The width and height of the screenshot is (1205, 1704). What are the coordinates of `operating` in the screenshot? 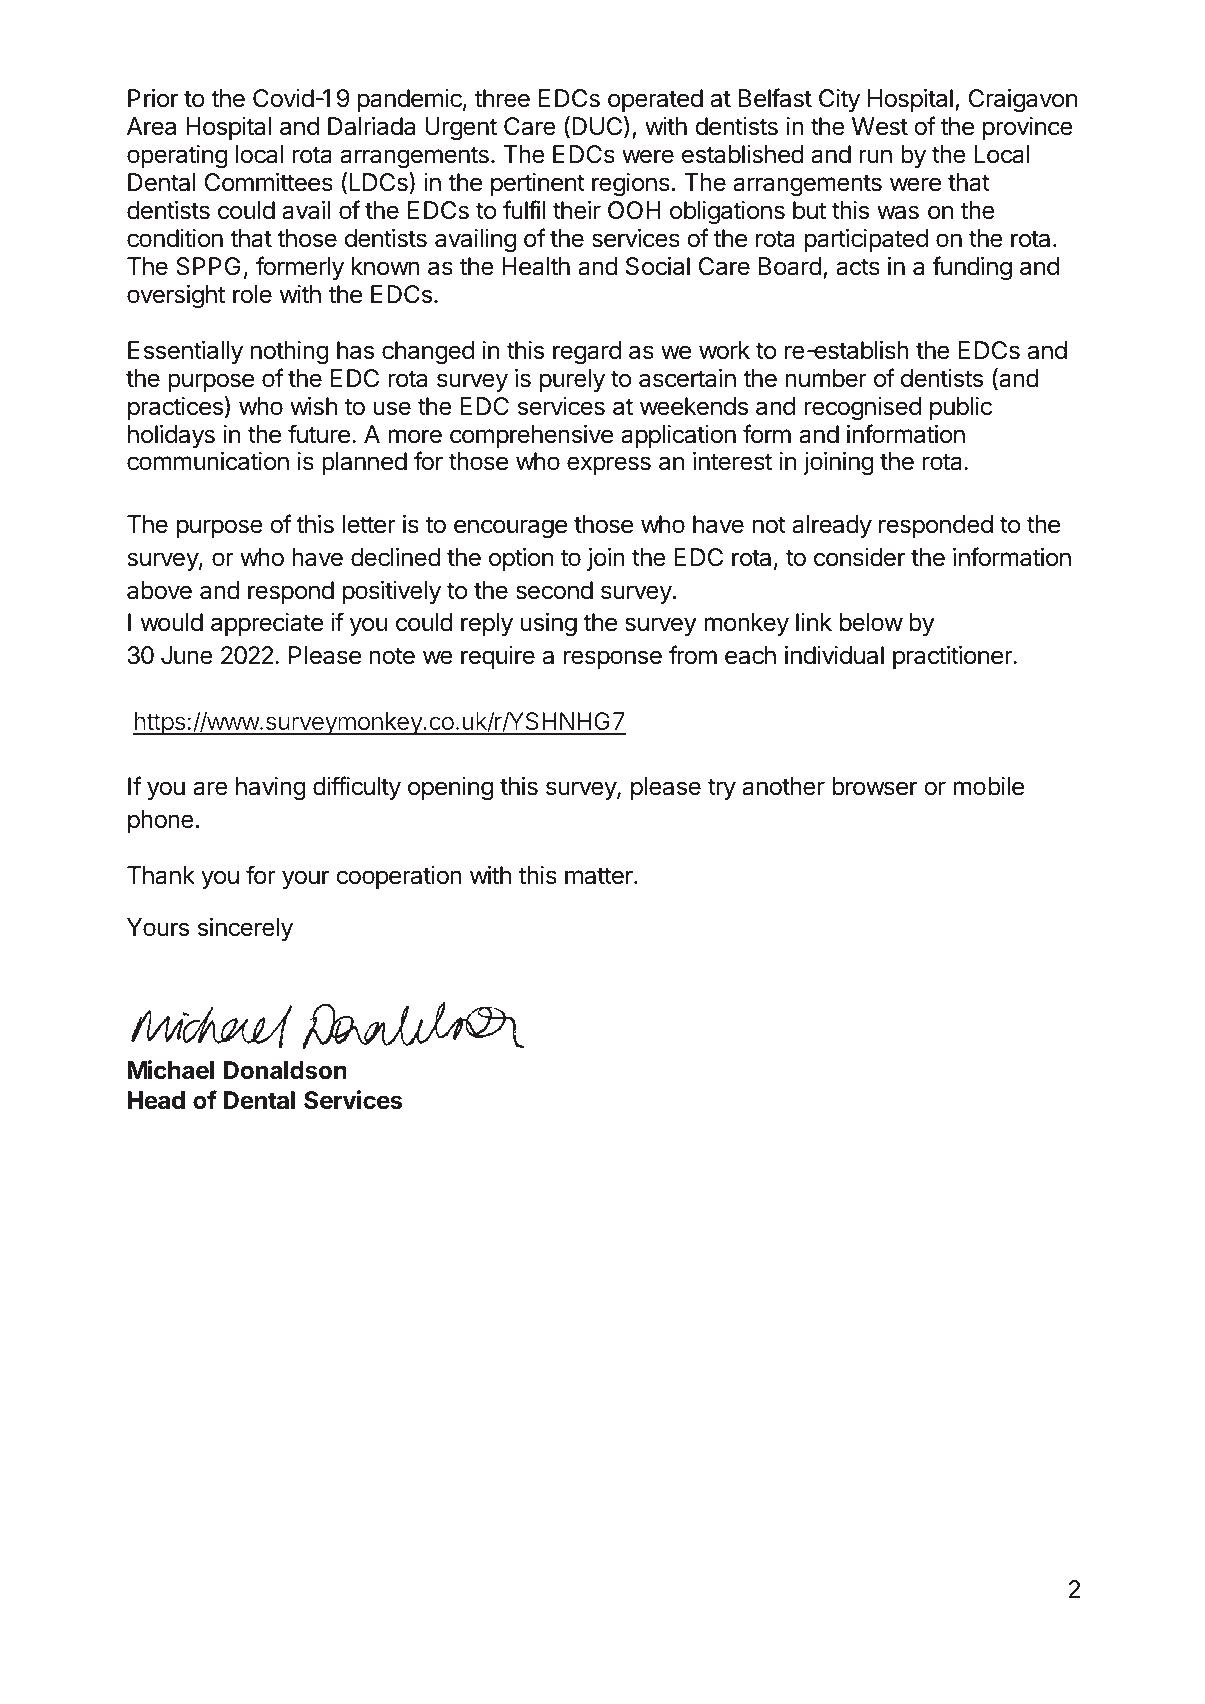 It's located at (177, 157).
